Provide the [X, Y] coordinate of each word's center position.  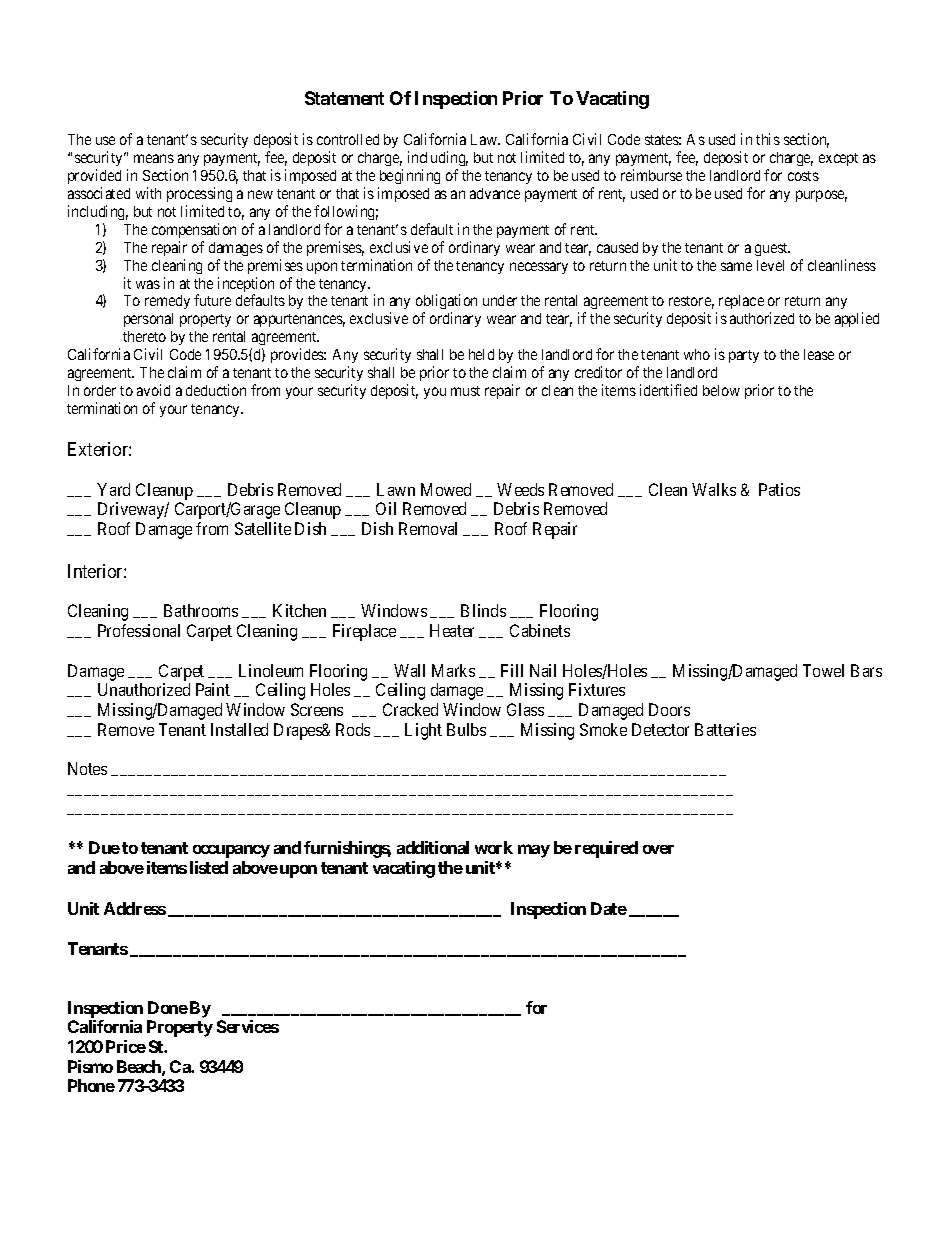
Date [609, 908]
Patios [779, 489]
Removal [428, 528]
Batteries [725, 729]
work [494, 847]
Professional [139, 630]
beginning [410, 176]
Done [168, 1007]
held [481, 354]
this [768, 139]
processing [199, 194]
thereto [144, 336]
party [744, 356]
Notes [87, 768]
